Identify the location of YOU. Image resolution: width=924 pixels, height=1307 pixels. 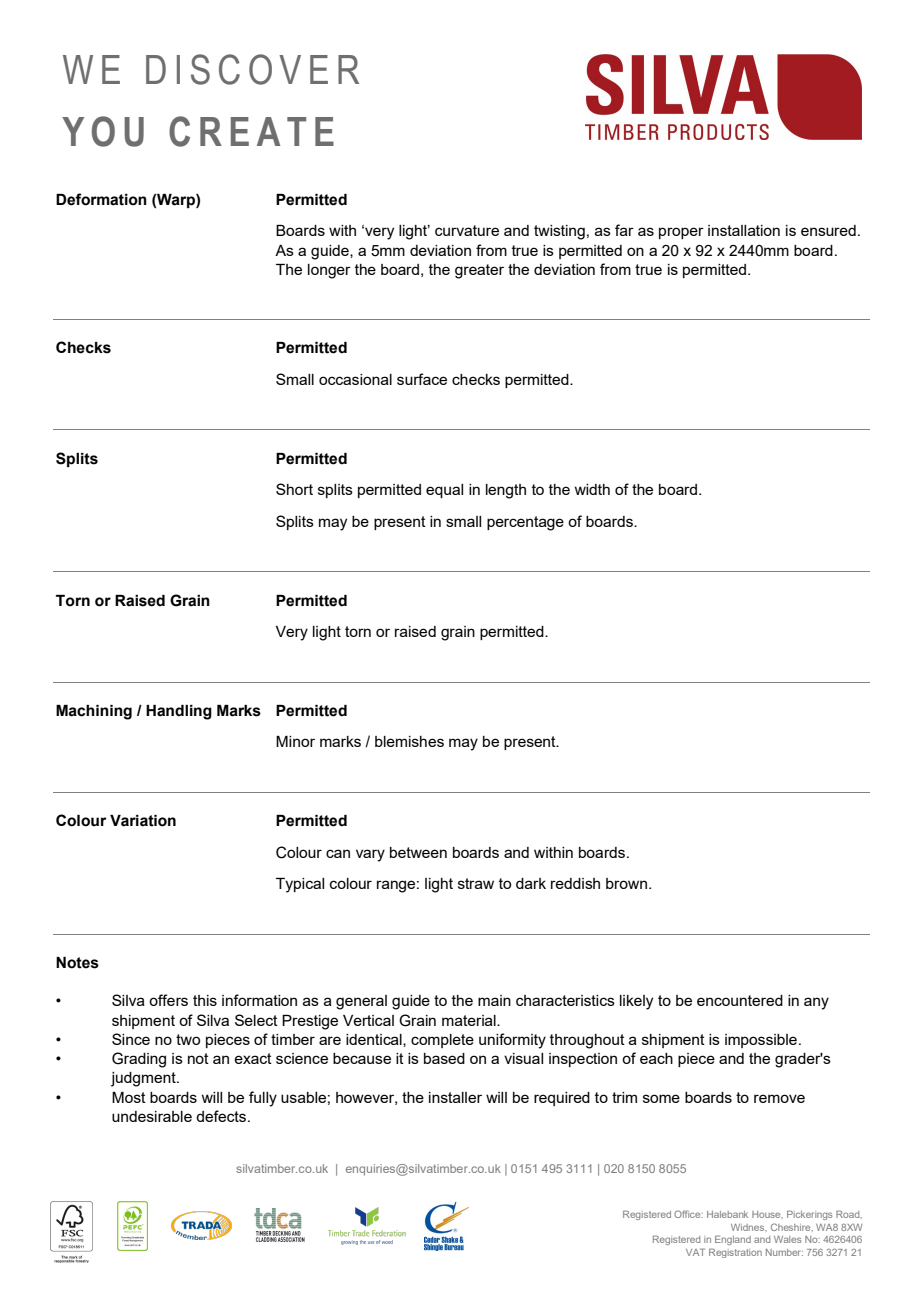
(103, 131).
